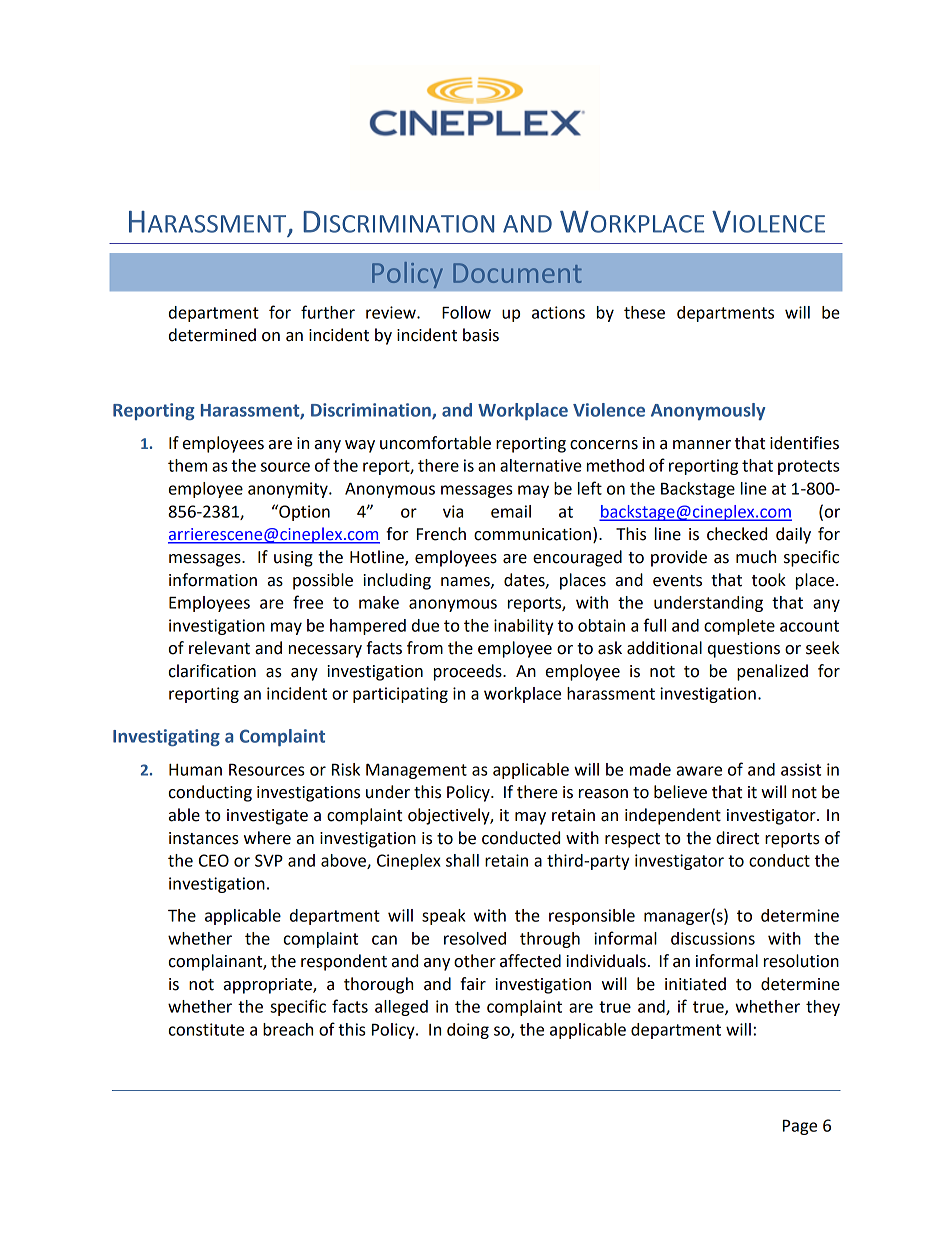 This page has width=952, height=1233. Describe the element at coordinates (644, 312) in the page. I see `these` at that location.
